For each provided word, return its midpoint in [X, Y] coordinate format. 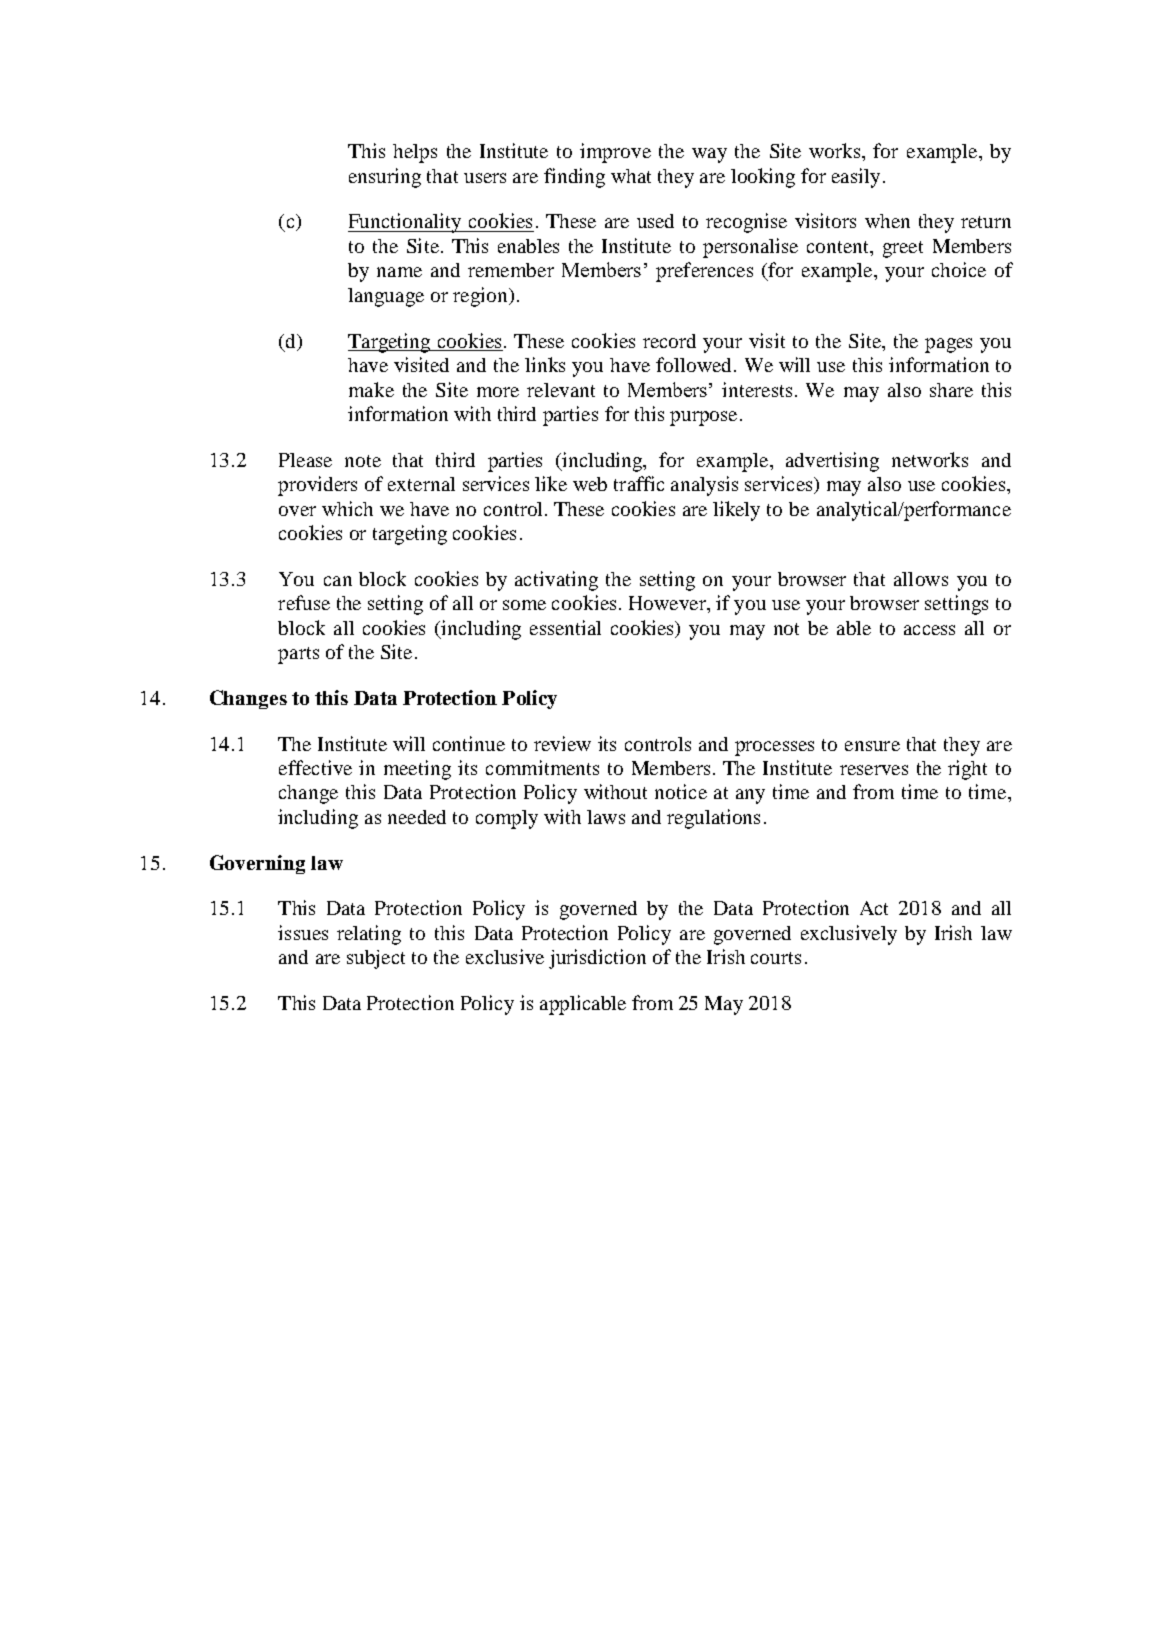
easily [856, 178]
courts [776, 958]
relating [369, 935]
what [631, 176]
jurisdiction [597, 959]
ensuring [385, 178]
